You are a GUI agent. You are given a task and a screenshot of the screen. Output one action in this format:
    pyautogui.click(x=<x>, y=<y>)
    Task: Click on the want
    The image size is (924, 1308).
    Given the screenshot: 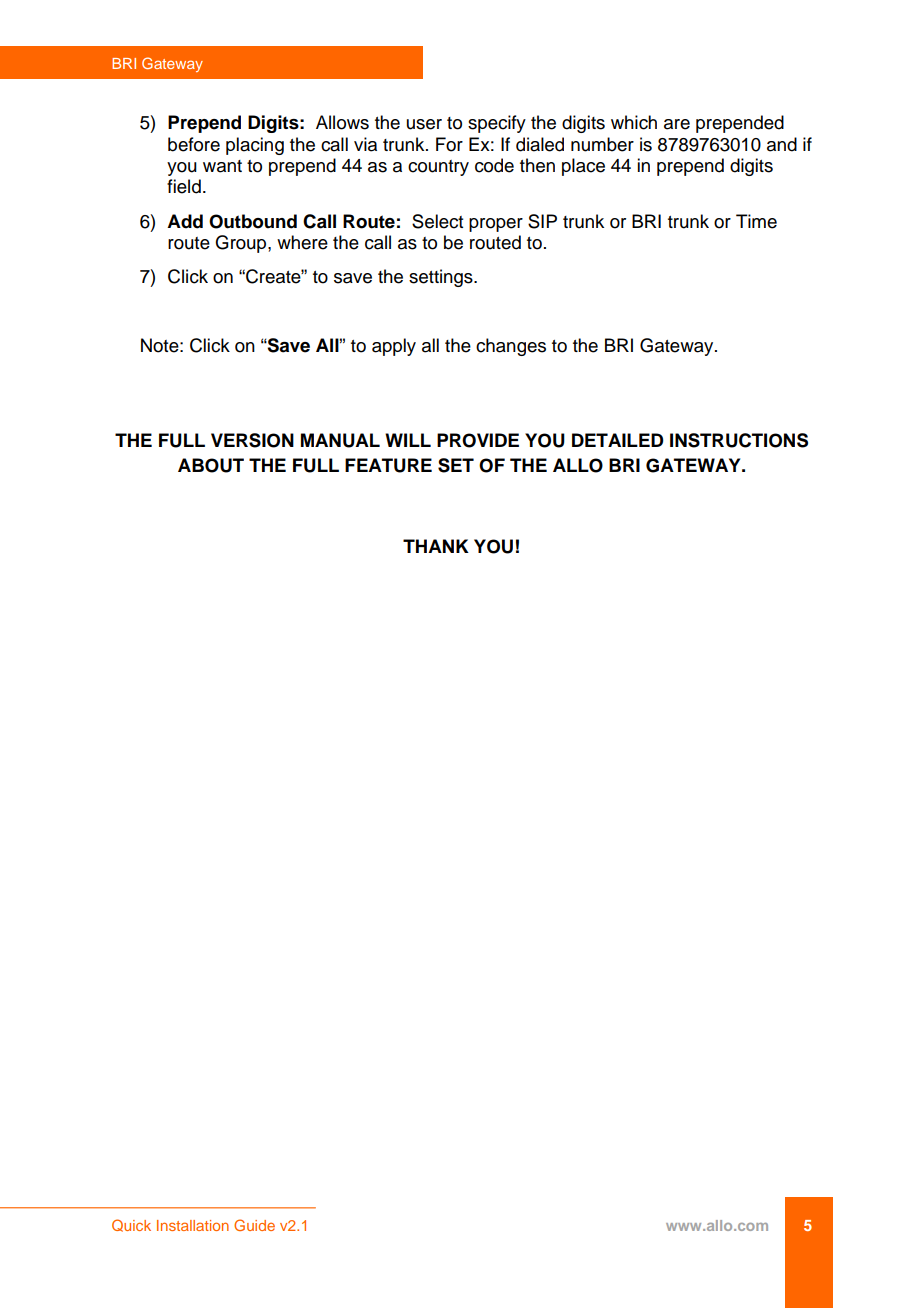 What is the action you would take?
    pyautogui.click(x=222, y=166)
